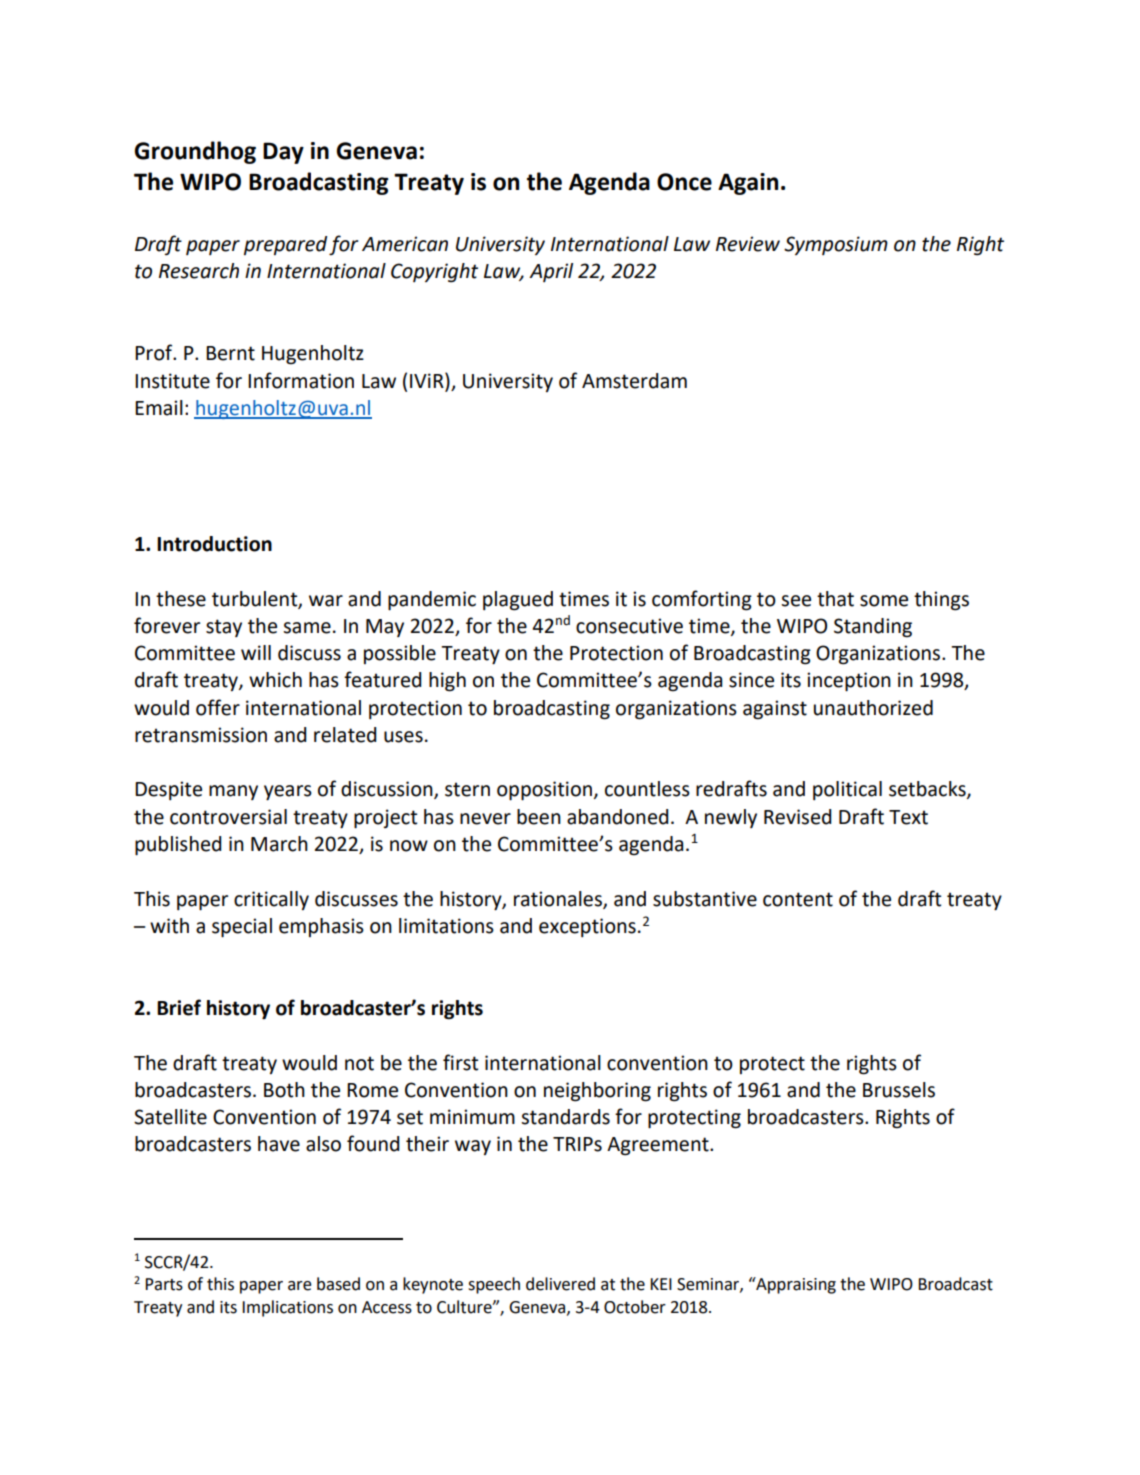  What do you see at coordinates (214, 544) in the image?
I see `Introduction` at bounding box center [214, 544].
